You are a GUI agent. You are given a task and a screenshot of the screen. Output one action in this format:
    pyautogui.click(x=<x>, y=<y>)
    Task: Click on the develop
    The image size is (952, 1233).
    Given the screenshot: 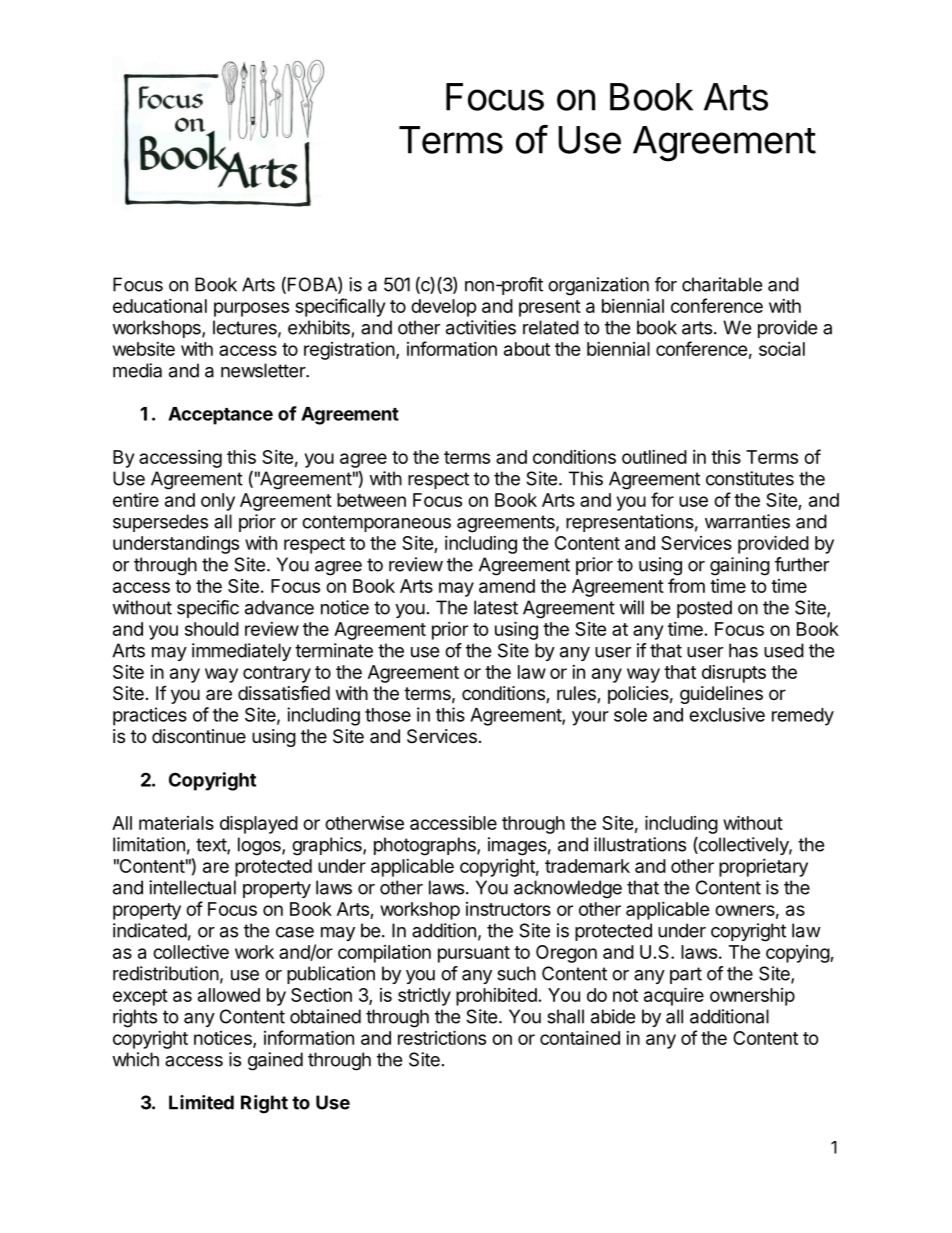 What is the action you would take?
    pyautogui.click(x=444, y=308)
